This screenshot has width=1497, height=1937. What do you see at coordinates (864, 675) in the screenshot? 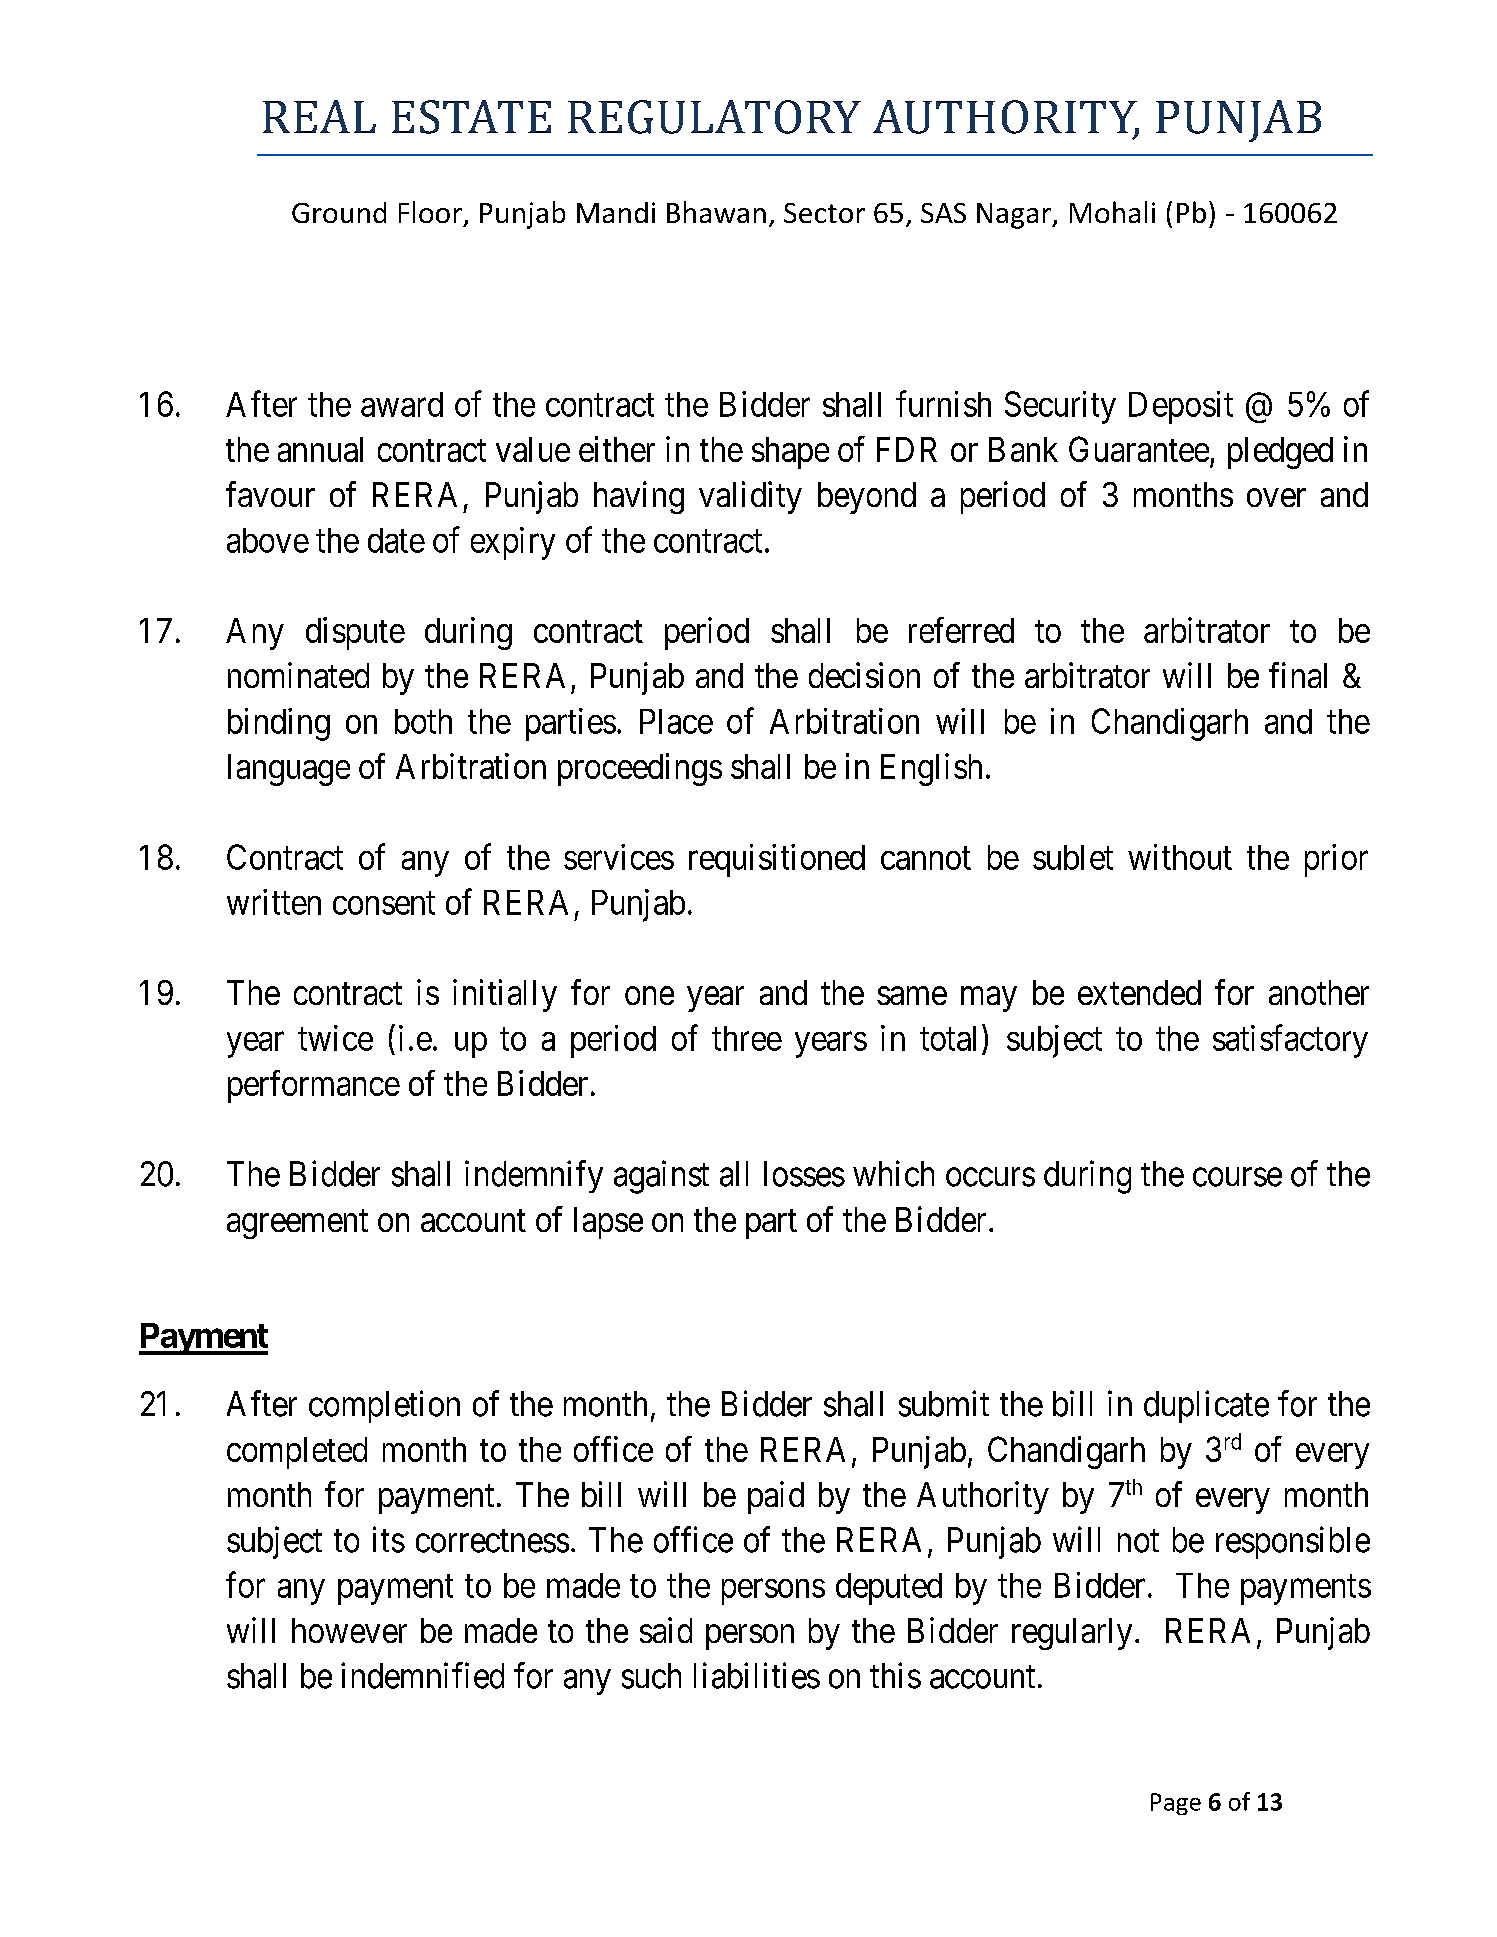
I see `decision` at bounding box center [864, 675].
